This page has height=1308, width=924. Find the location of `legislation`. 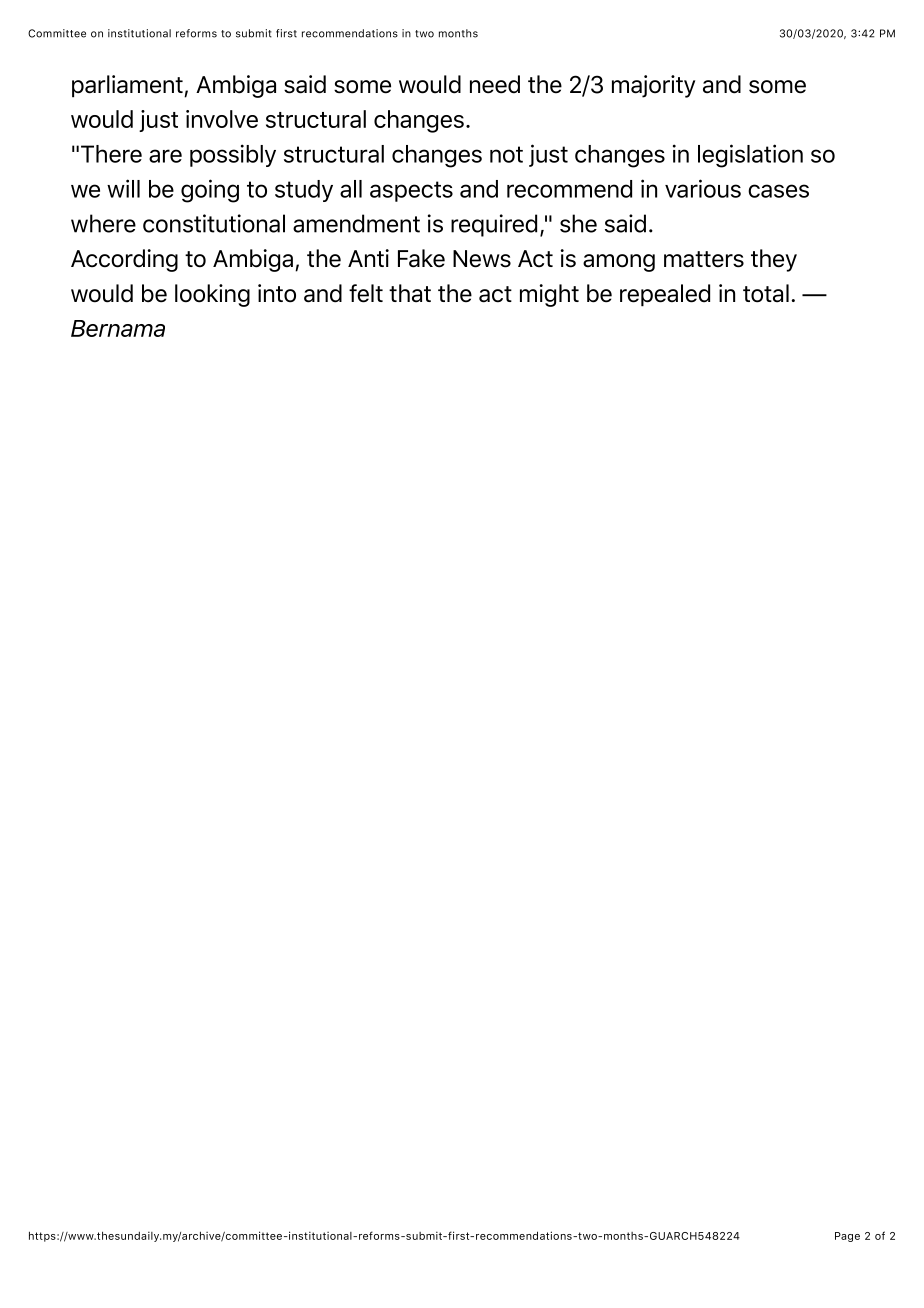

legislation is located at coordinates (750, 156).
